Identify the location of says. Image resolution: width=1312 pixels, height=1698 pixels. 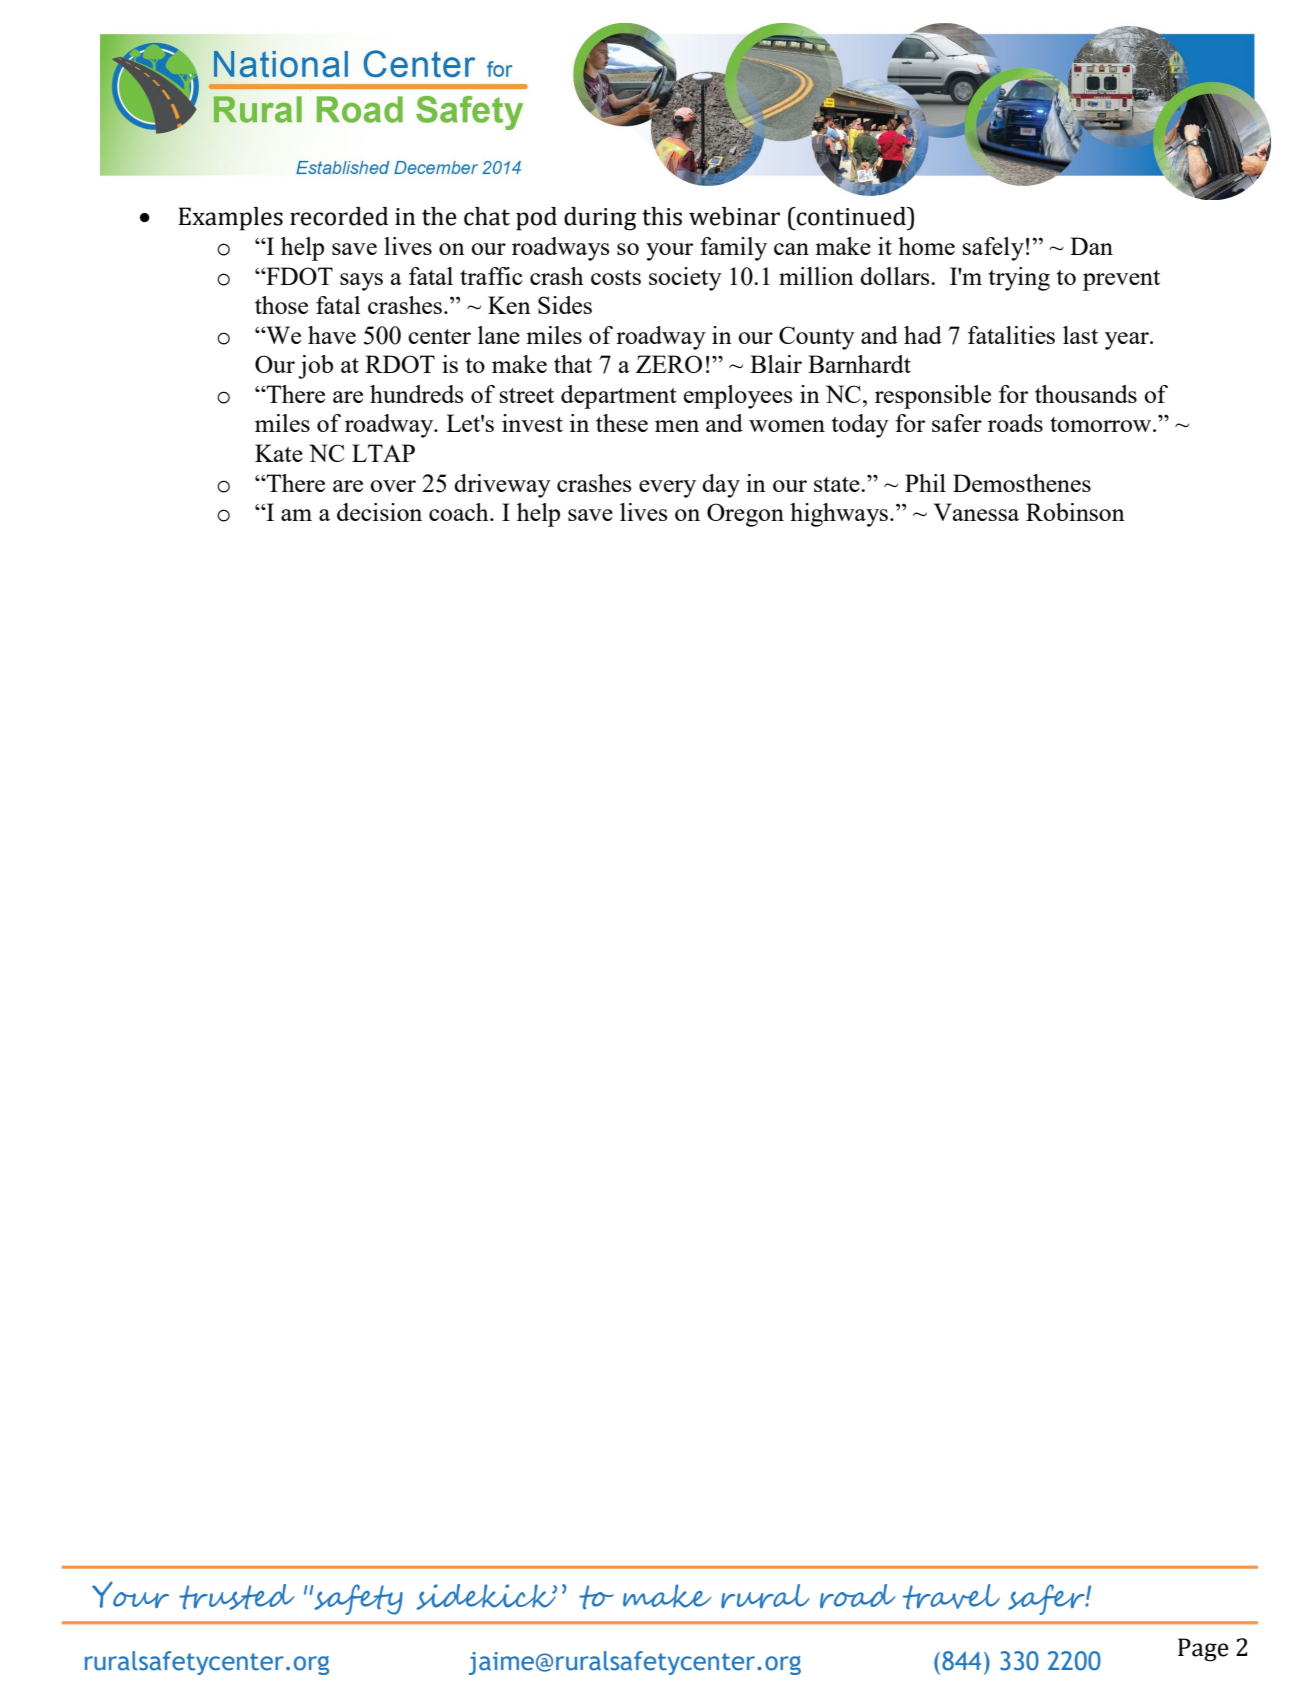
(361, 282).
